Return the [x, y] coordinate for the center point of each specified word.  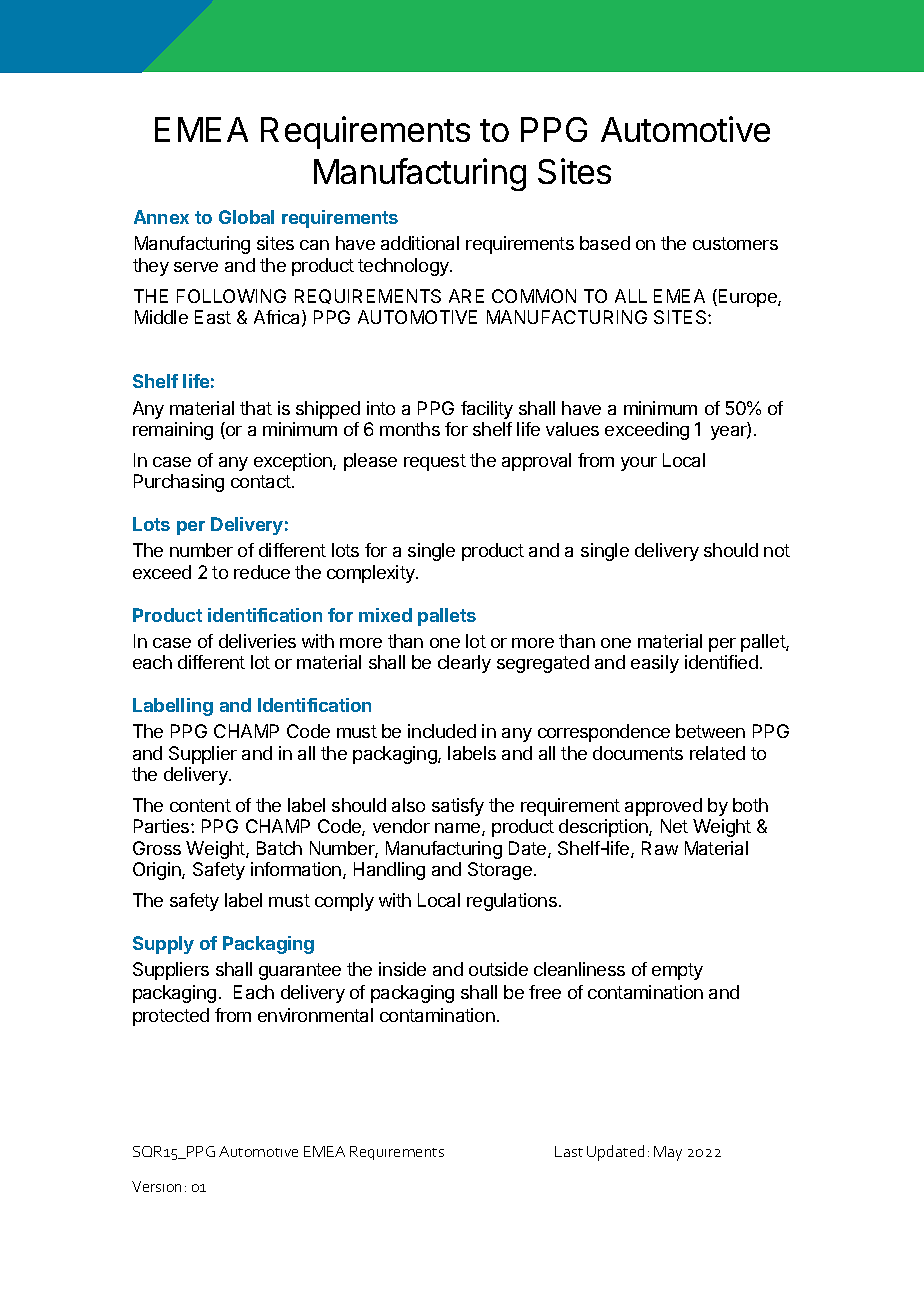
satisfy [458, 807]
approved [663, 807]
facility [487, 410]
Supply [163, 945]
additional [420, 243]
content [200, 805]
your [639, 464]
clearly [464, 664]
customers [735, 243]
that [256, 408]
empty [677, 971]
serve [196, 267]
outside [498, 969]
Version [156, 1186]
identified [721, 662]
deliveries [257, 641]
